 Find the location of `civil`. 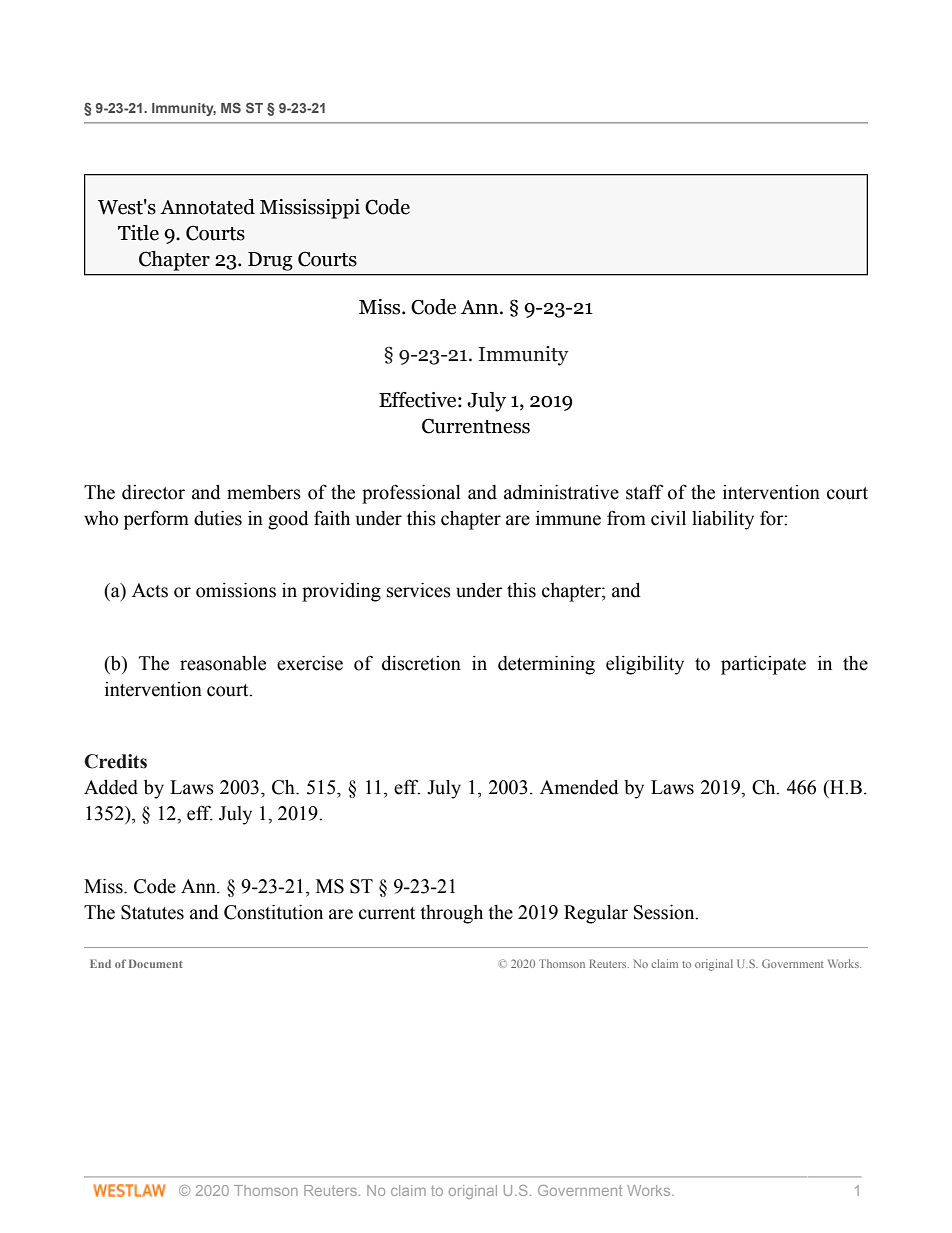

civil is located at coordinates (668, 518).
